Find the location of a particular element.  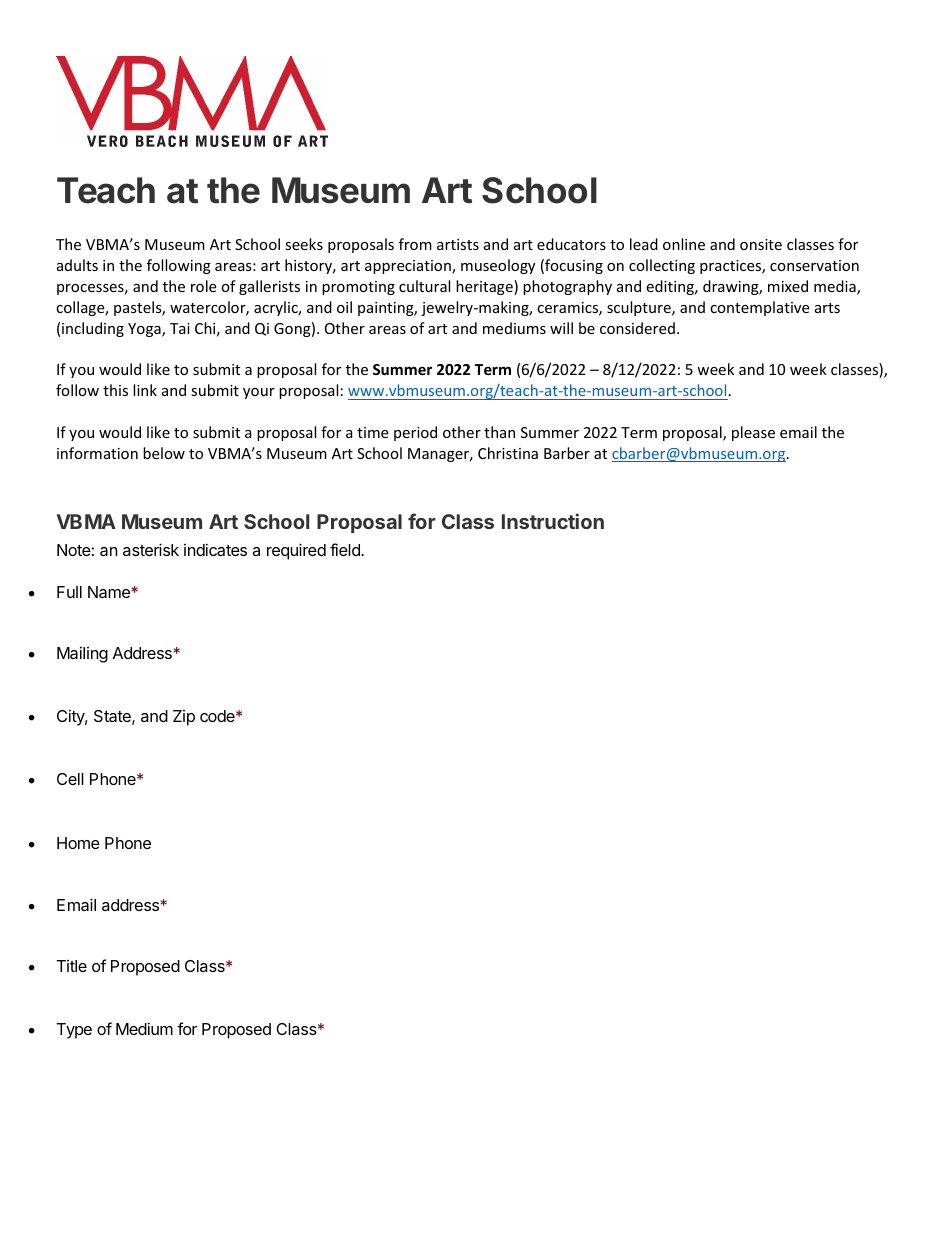

Mailing is located at coordinates (82, 654).
